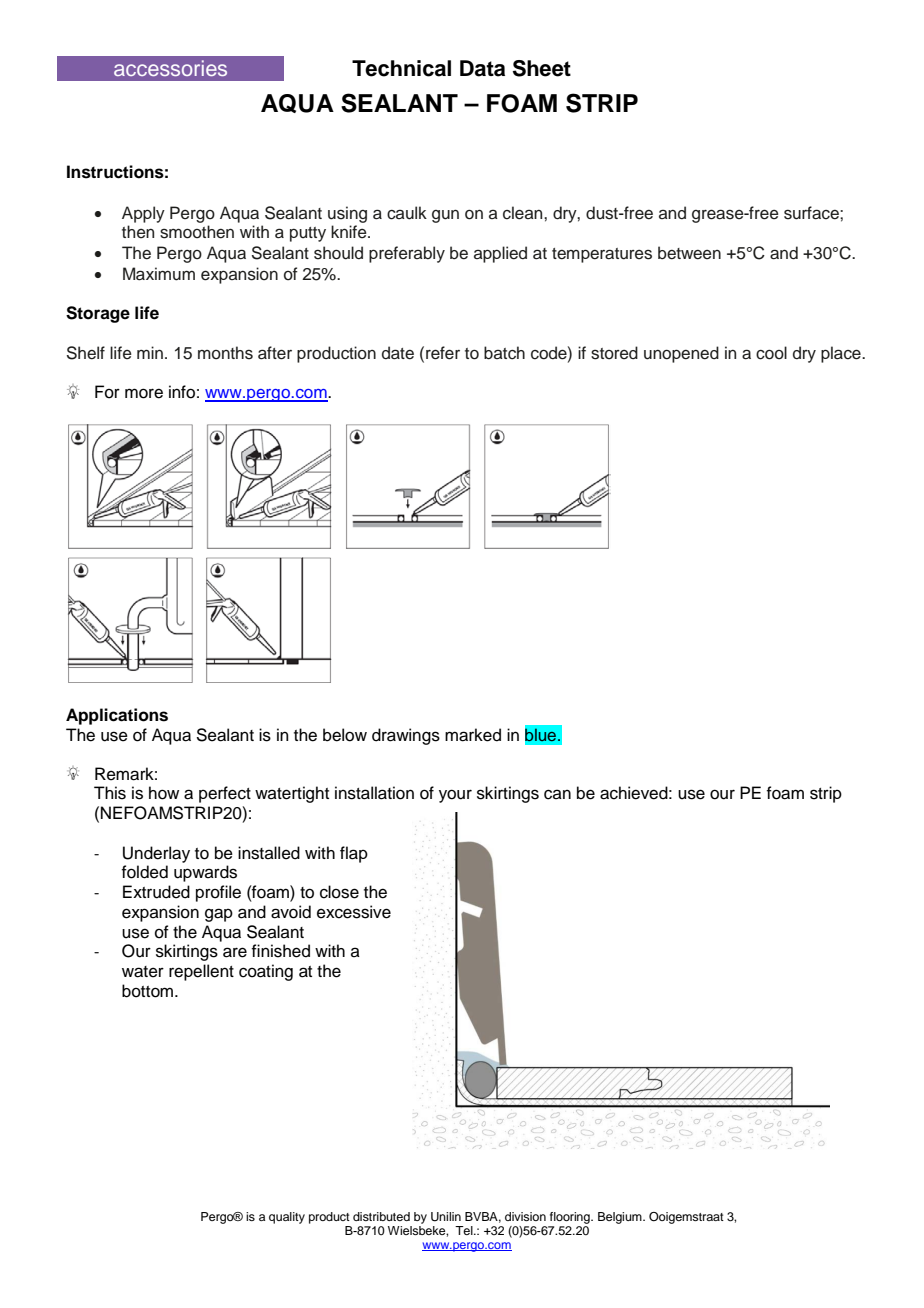 Image resolution: width=924 pixels, height=1308 pixels. What do you see at coordinates (455, 796) in the page?
I see `your` at bounding box center [455, 796].
